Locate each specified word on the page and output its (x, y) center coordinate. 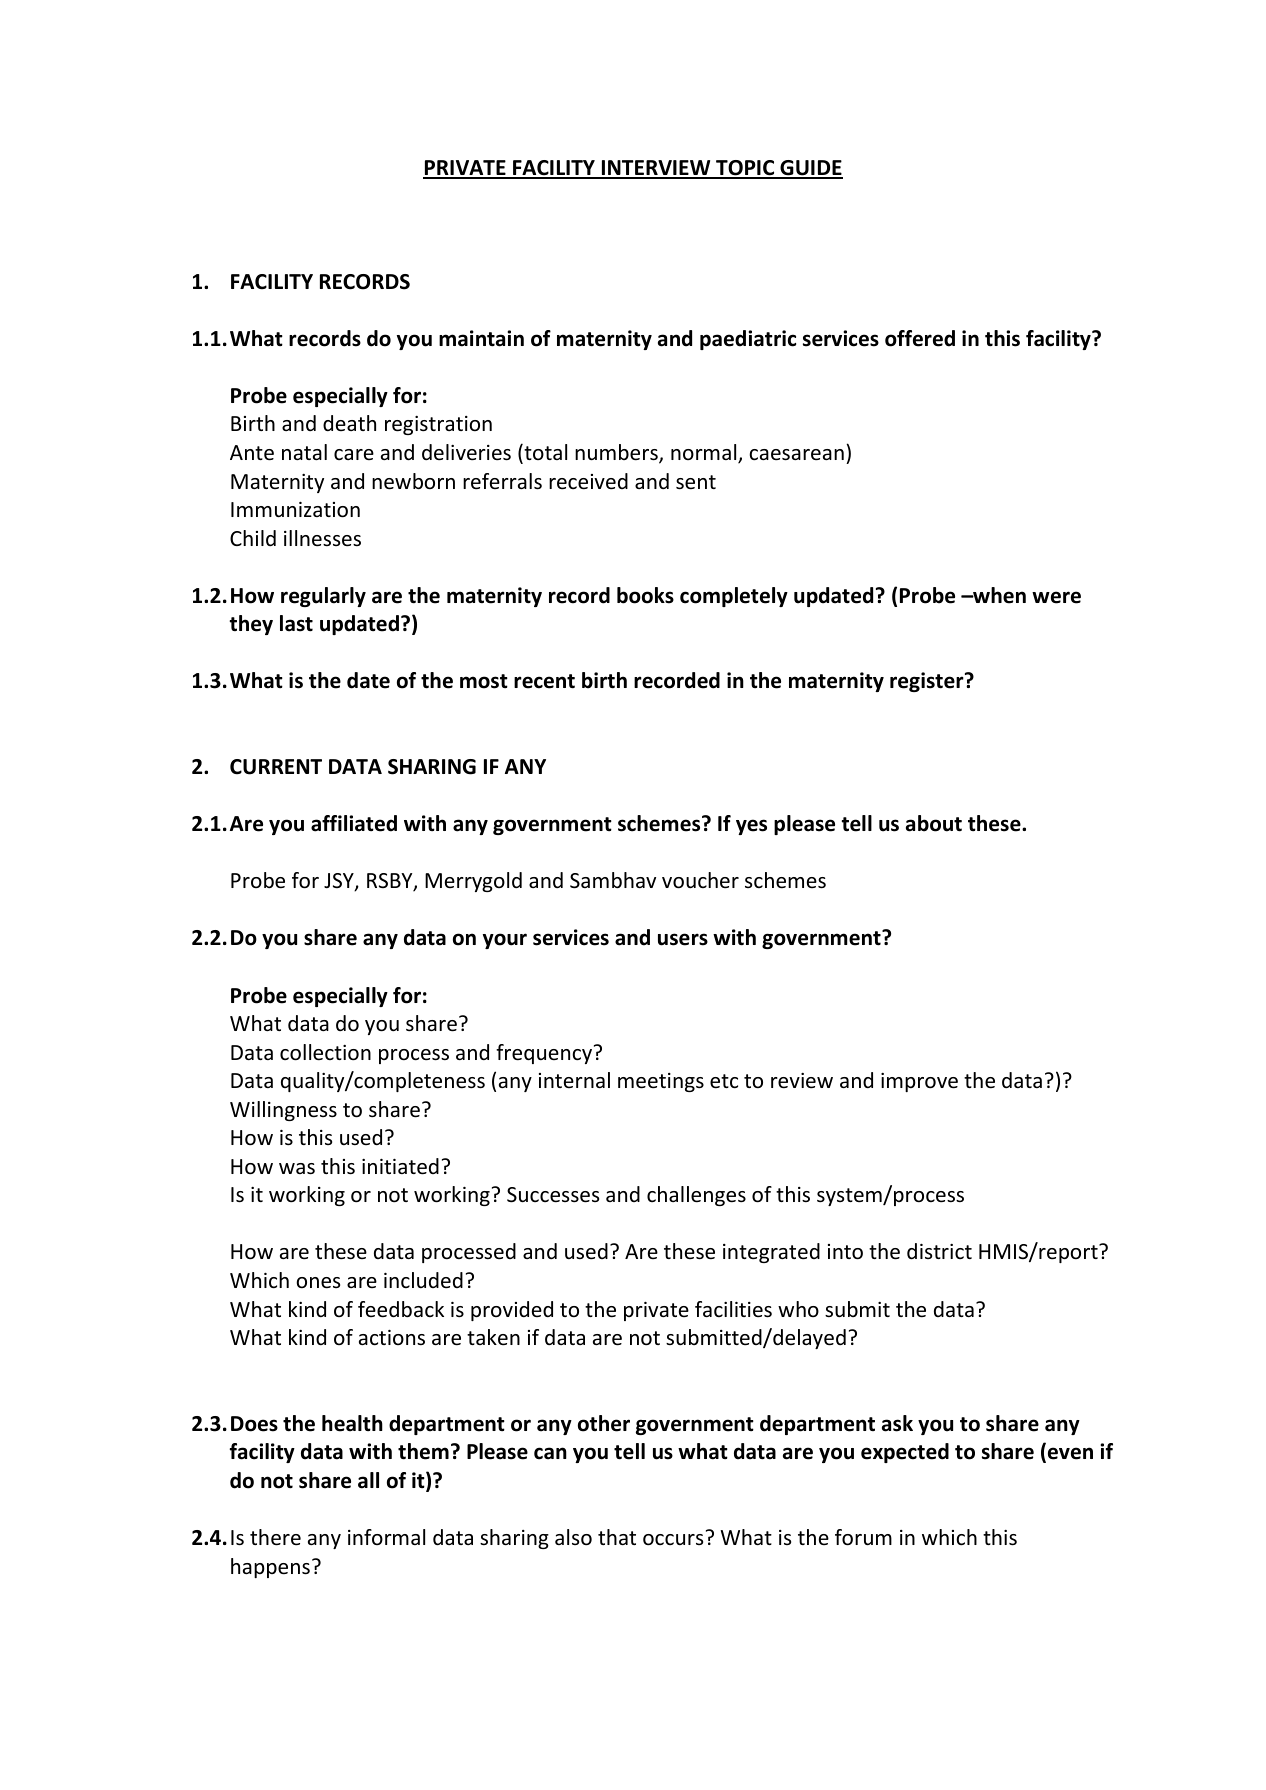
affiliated (354, 823)
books (645, 595)
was (297, 1169)
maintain (481, 338)
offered (920, 338)
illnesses (322, 538)
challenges (696, 1196)
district (939, 1251)
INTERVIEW (656, 169)
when (998, 595)
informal (386, 1537)
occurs (673, 1540)
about (934, 823)
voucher (700, 880)
